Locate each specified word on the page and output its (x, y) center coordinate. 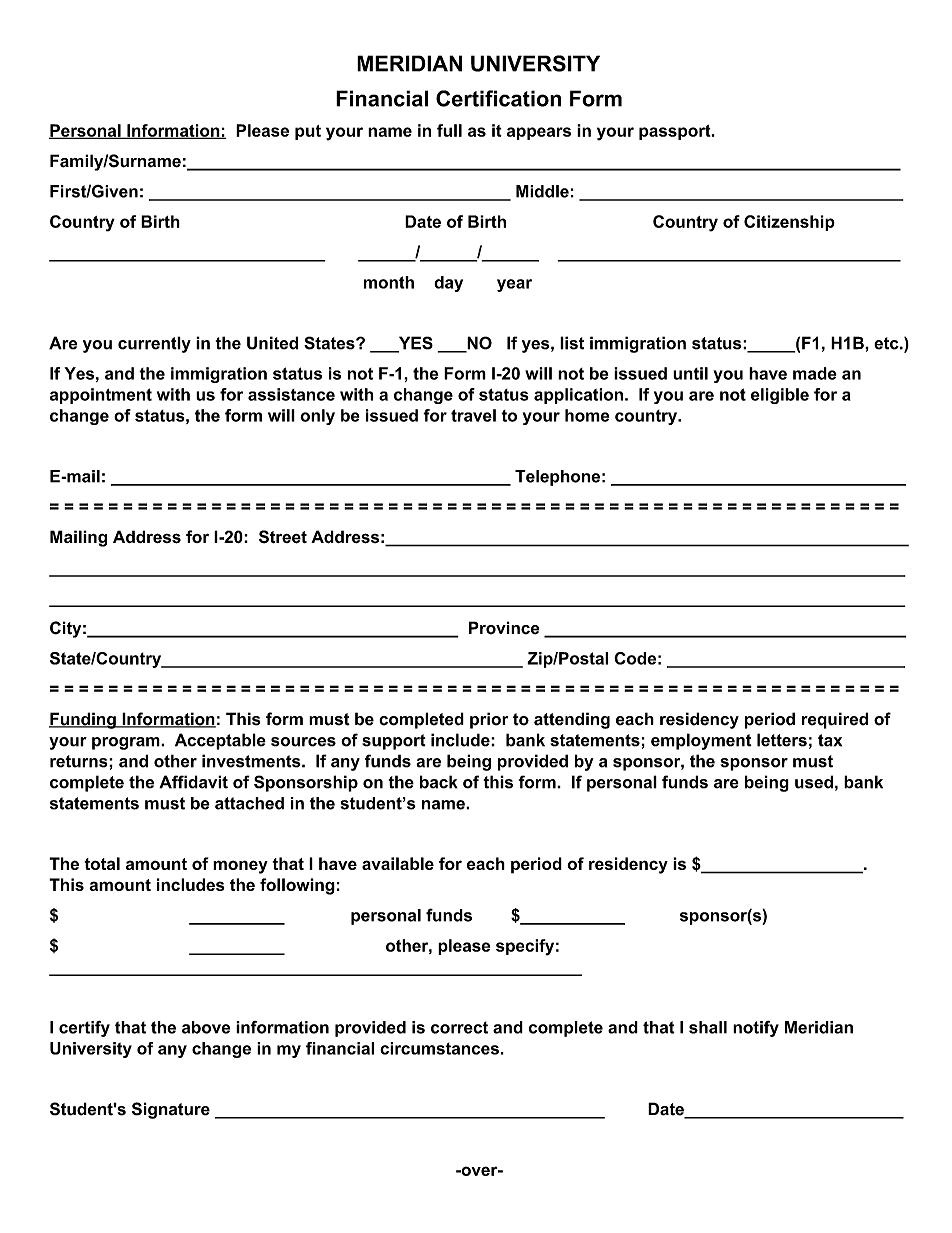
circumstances (439, 1048)
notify (756, 1029)
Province (504, 628)
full (449, 130)
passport (676, 132)
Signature (171, 1110)
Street (283, 537)
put (308, 132)
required (835, 720)
